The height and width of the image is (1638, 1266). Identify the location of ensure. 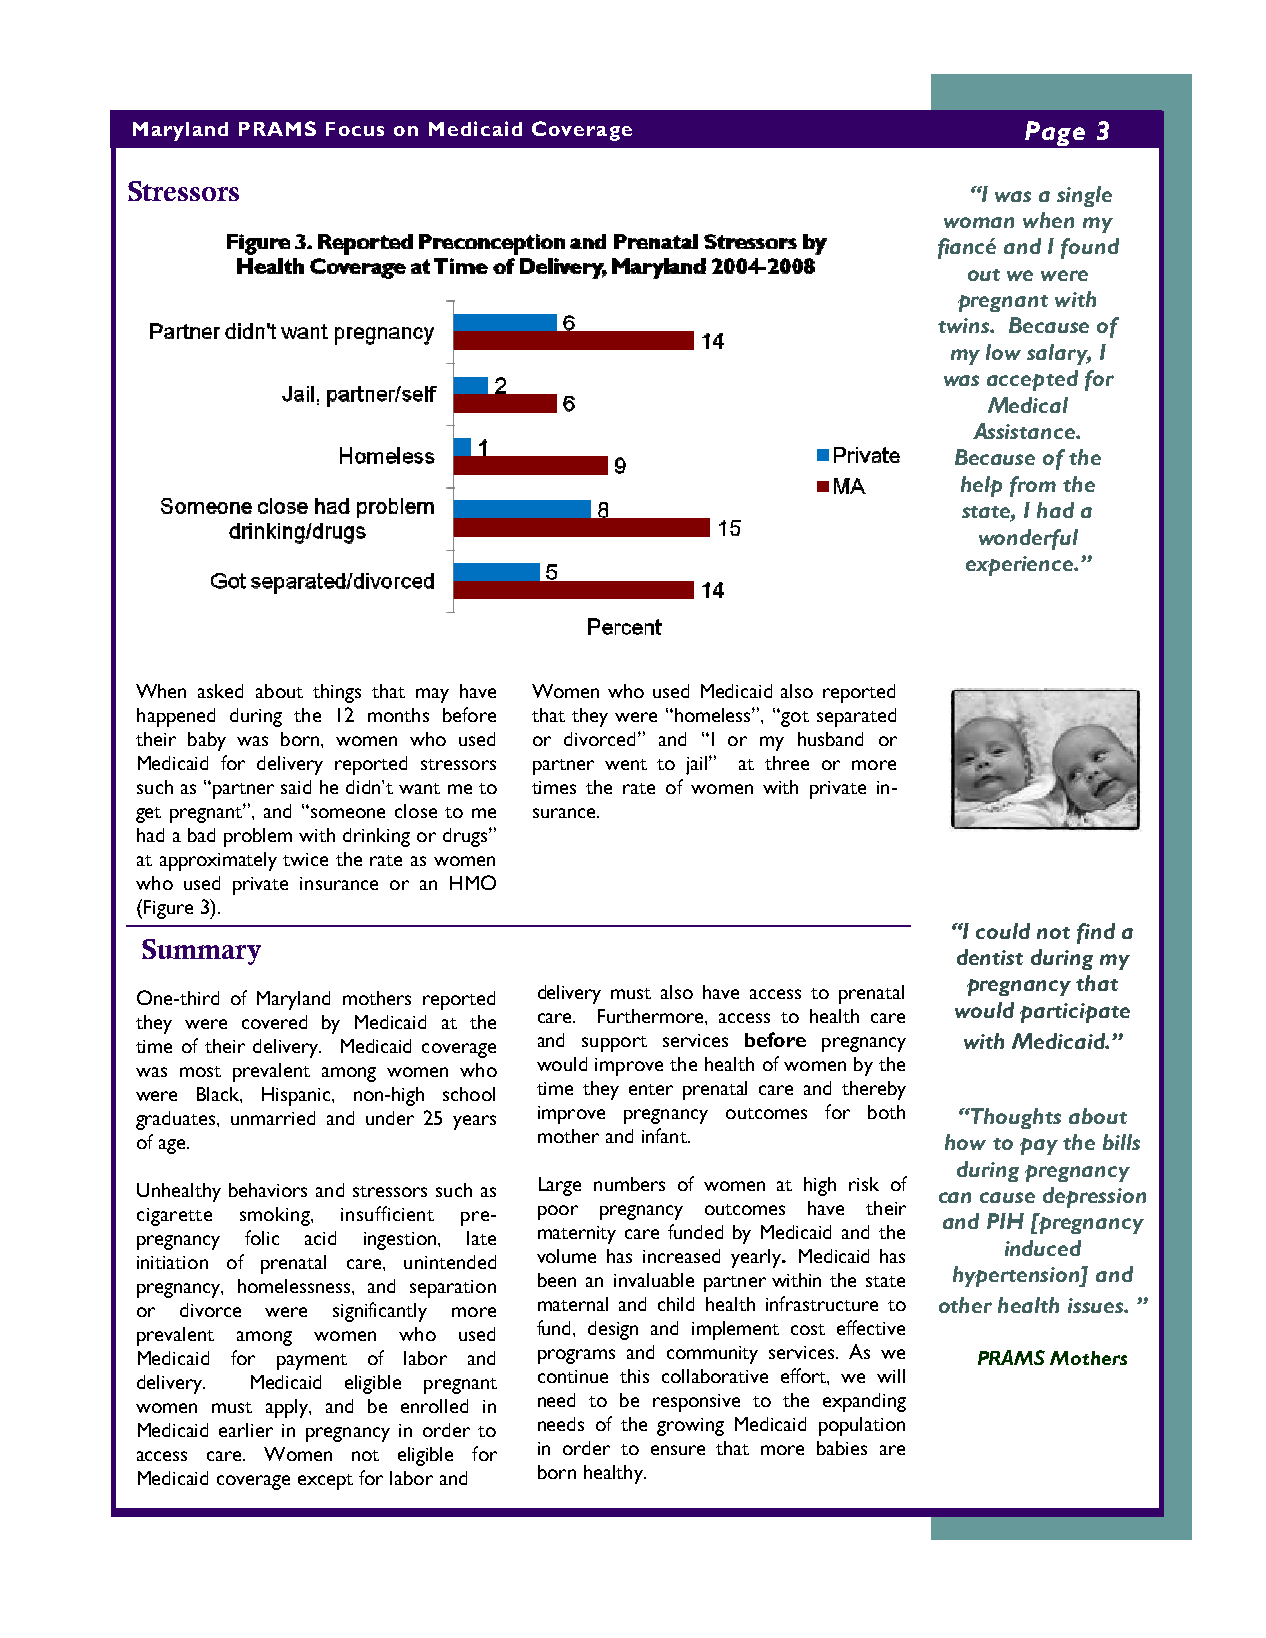
(678, 1450).
